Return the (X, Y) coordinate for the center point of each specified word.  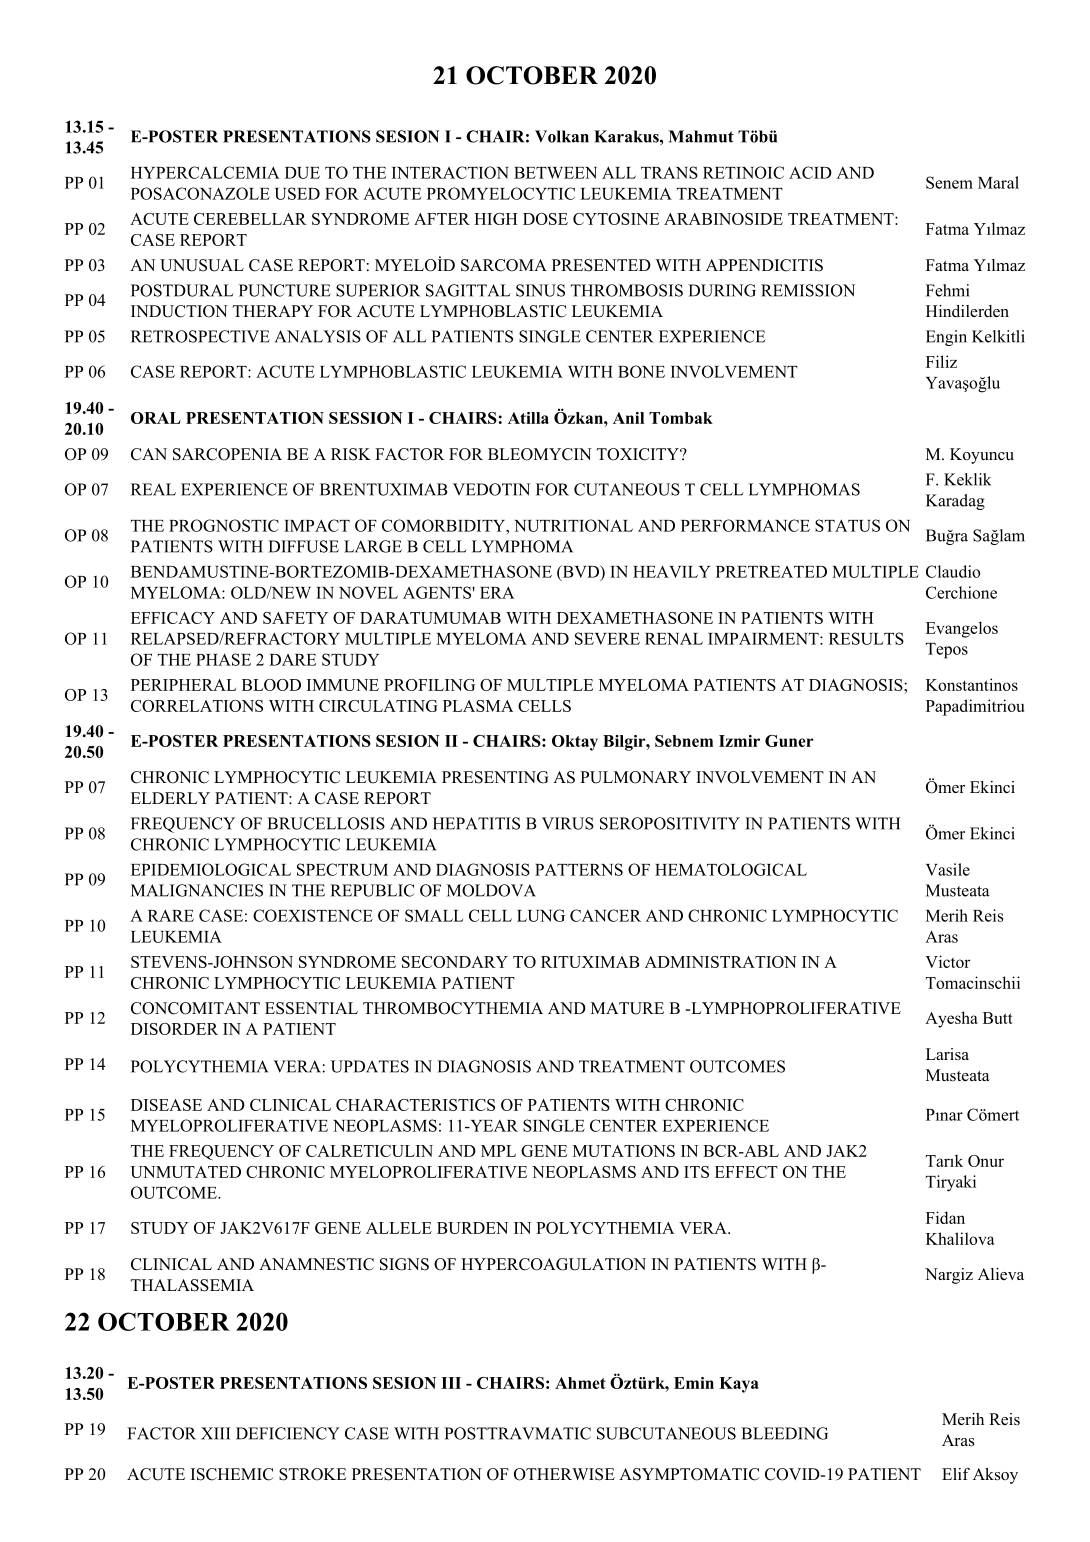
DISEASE (166, 1105)
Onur (986, 1161)
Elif (956, 1474)
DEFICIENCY (288, 1433)
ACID (810, 172)
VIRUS (568, 823)
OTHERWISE (564, 1474)
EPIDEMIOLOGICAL (211, 869)
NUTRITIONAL (573, 525)
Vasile (948, 869)
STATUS (847, 525)
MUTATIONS (624, 1151)
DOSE (545, 219)
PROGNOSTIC (224, 525)
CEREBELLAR (250, 219)
